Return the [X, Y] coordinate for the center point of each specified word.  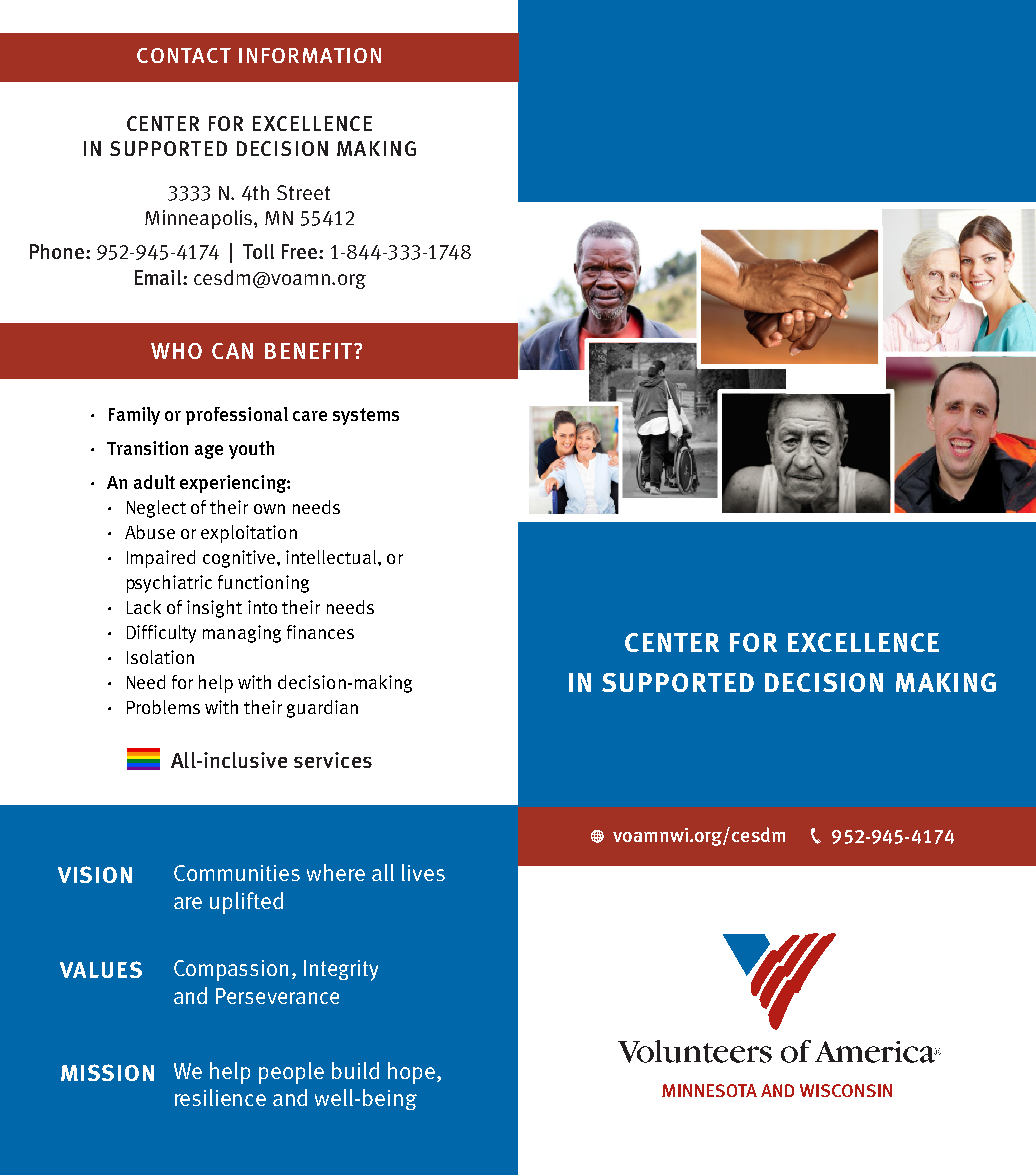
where [336, 872]
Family [134, 416]
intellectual [331, 557]
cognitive [239, 559]
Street [303, 192]
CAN [232, 351]
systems [366, 416]
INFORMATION [310, 55]
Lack [144, 607]
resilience [220, 1097]
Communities [237, 873]
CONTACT [184, 55]
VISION [95, 874]
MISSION [107, 1072]
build [355, 1070]
